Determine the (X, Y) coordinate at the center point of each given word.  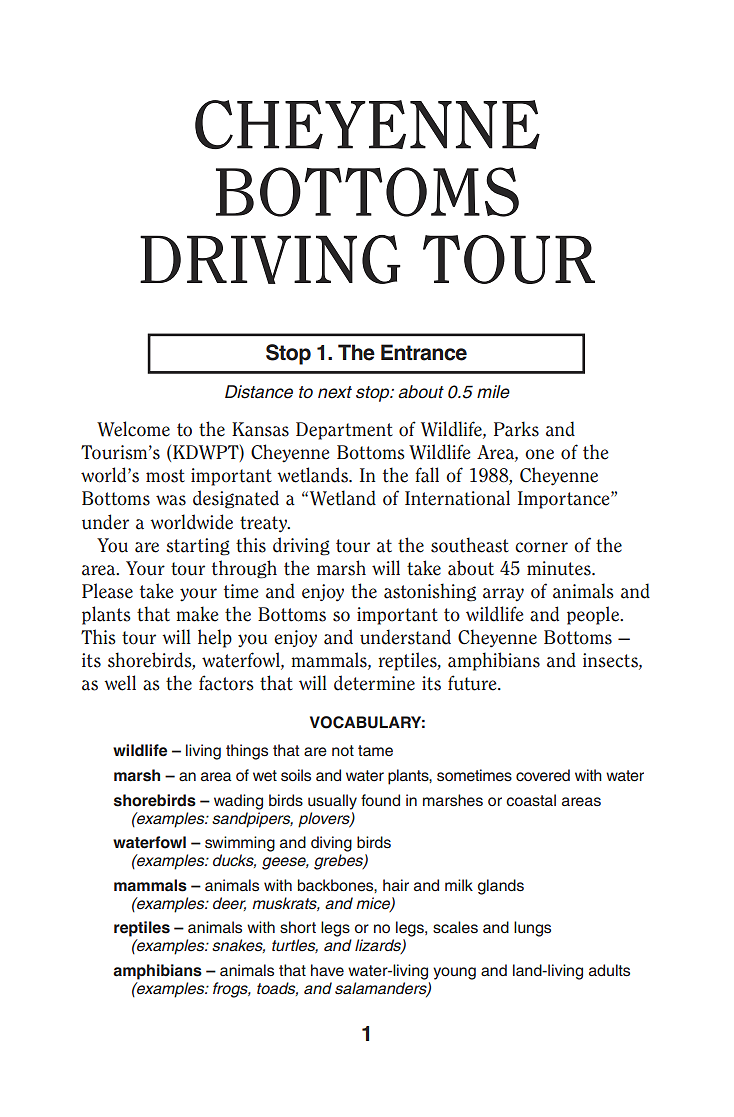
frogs (232, 990)
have (327, 970)
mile (493, 392)
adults (609, 970)
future (473, 683)
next (335, 392)
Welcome (133, 429)
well (120, 683)
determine (374, 683)
